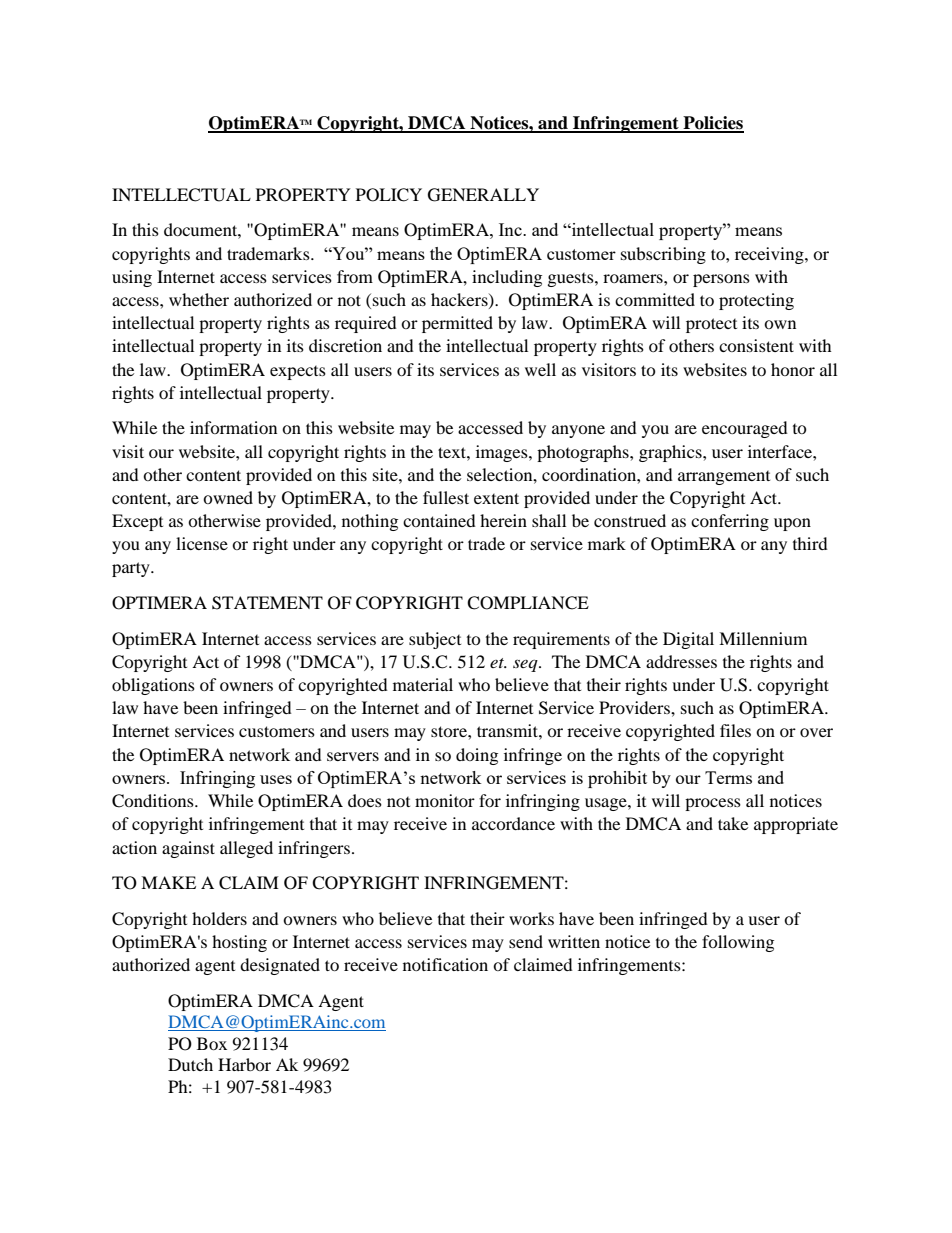 The width and height of the page is (952, 1233). What do you see at coordinates (735, 730) in the page?
I see `files` at bounding box center [735, 730].
